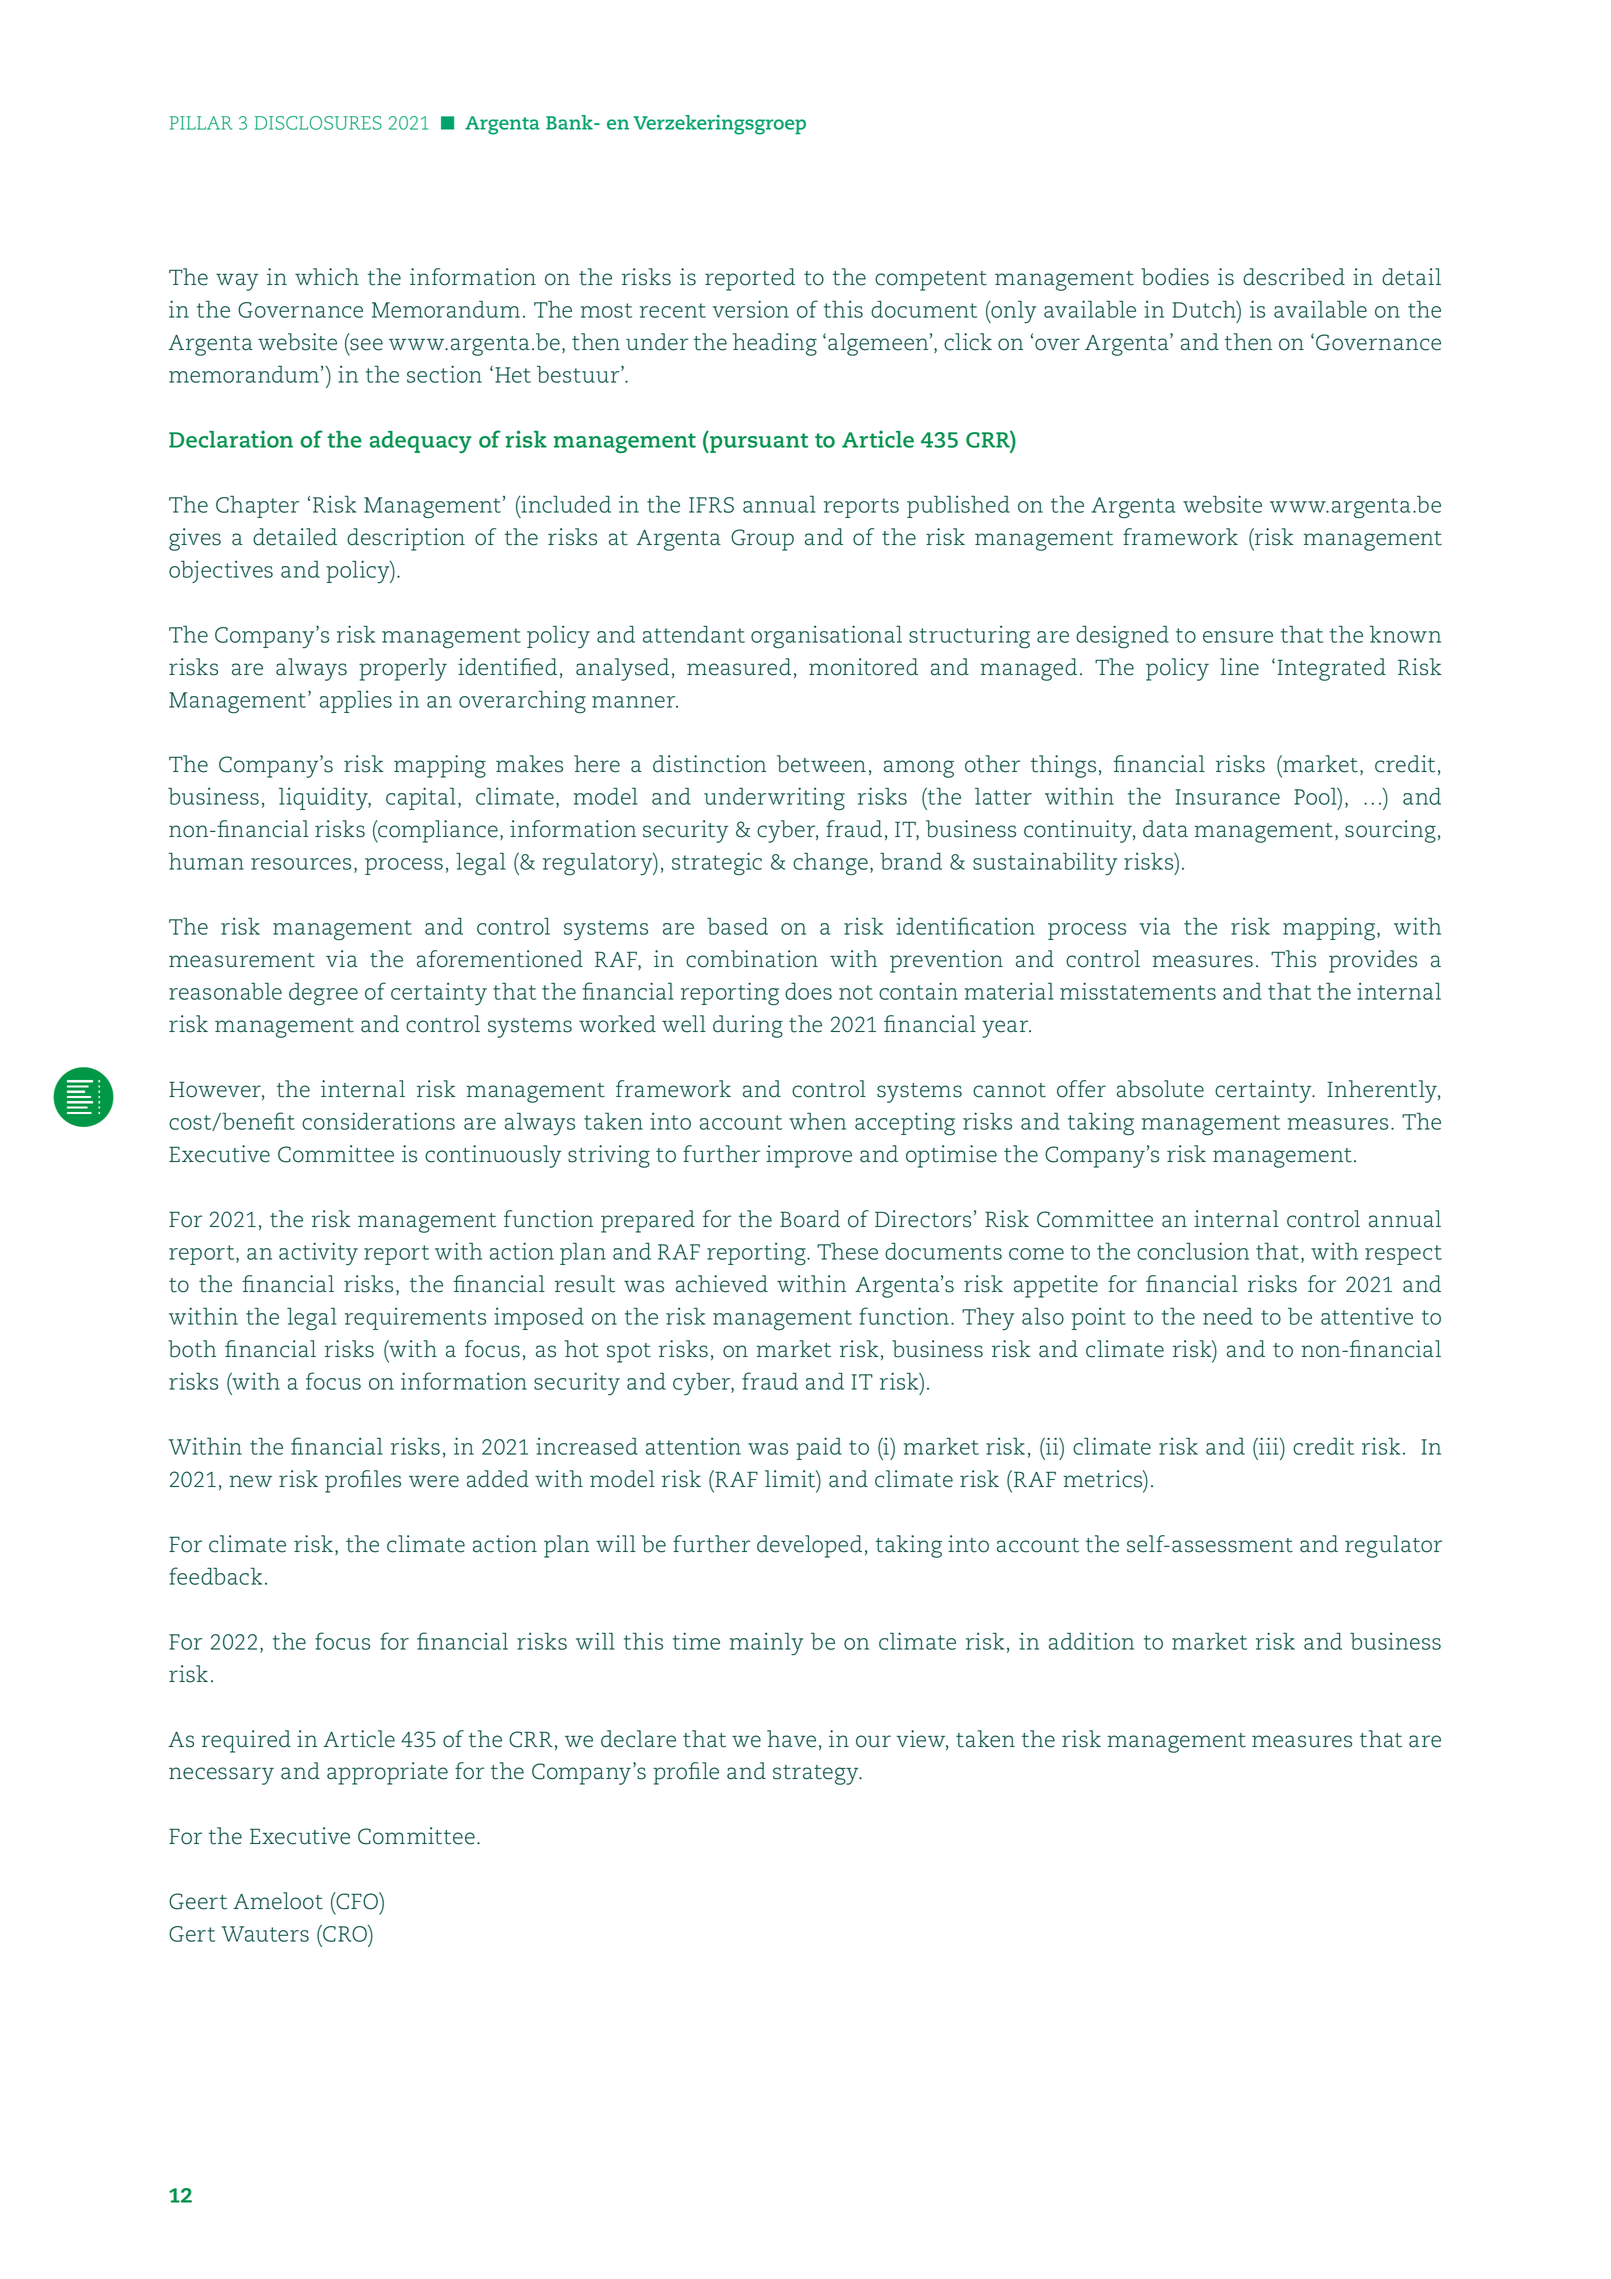  I want to click on developed, so click(809, 1546).
